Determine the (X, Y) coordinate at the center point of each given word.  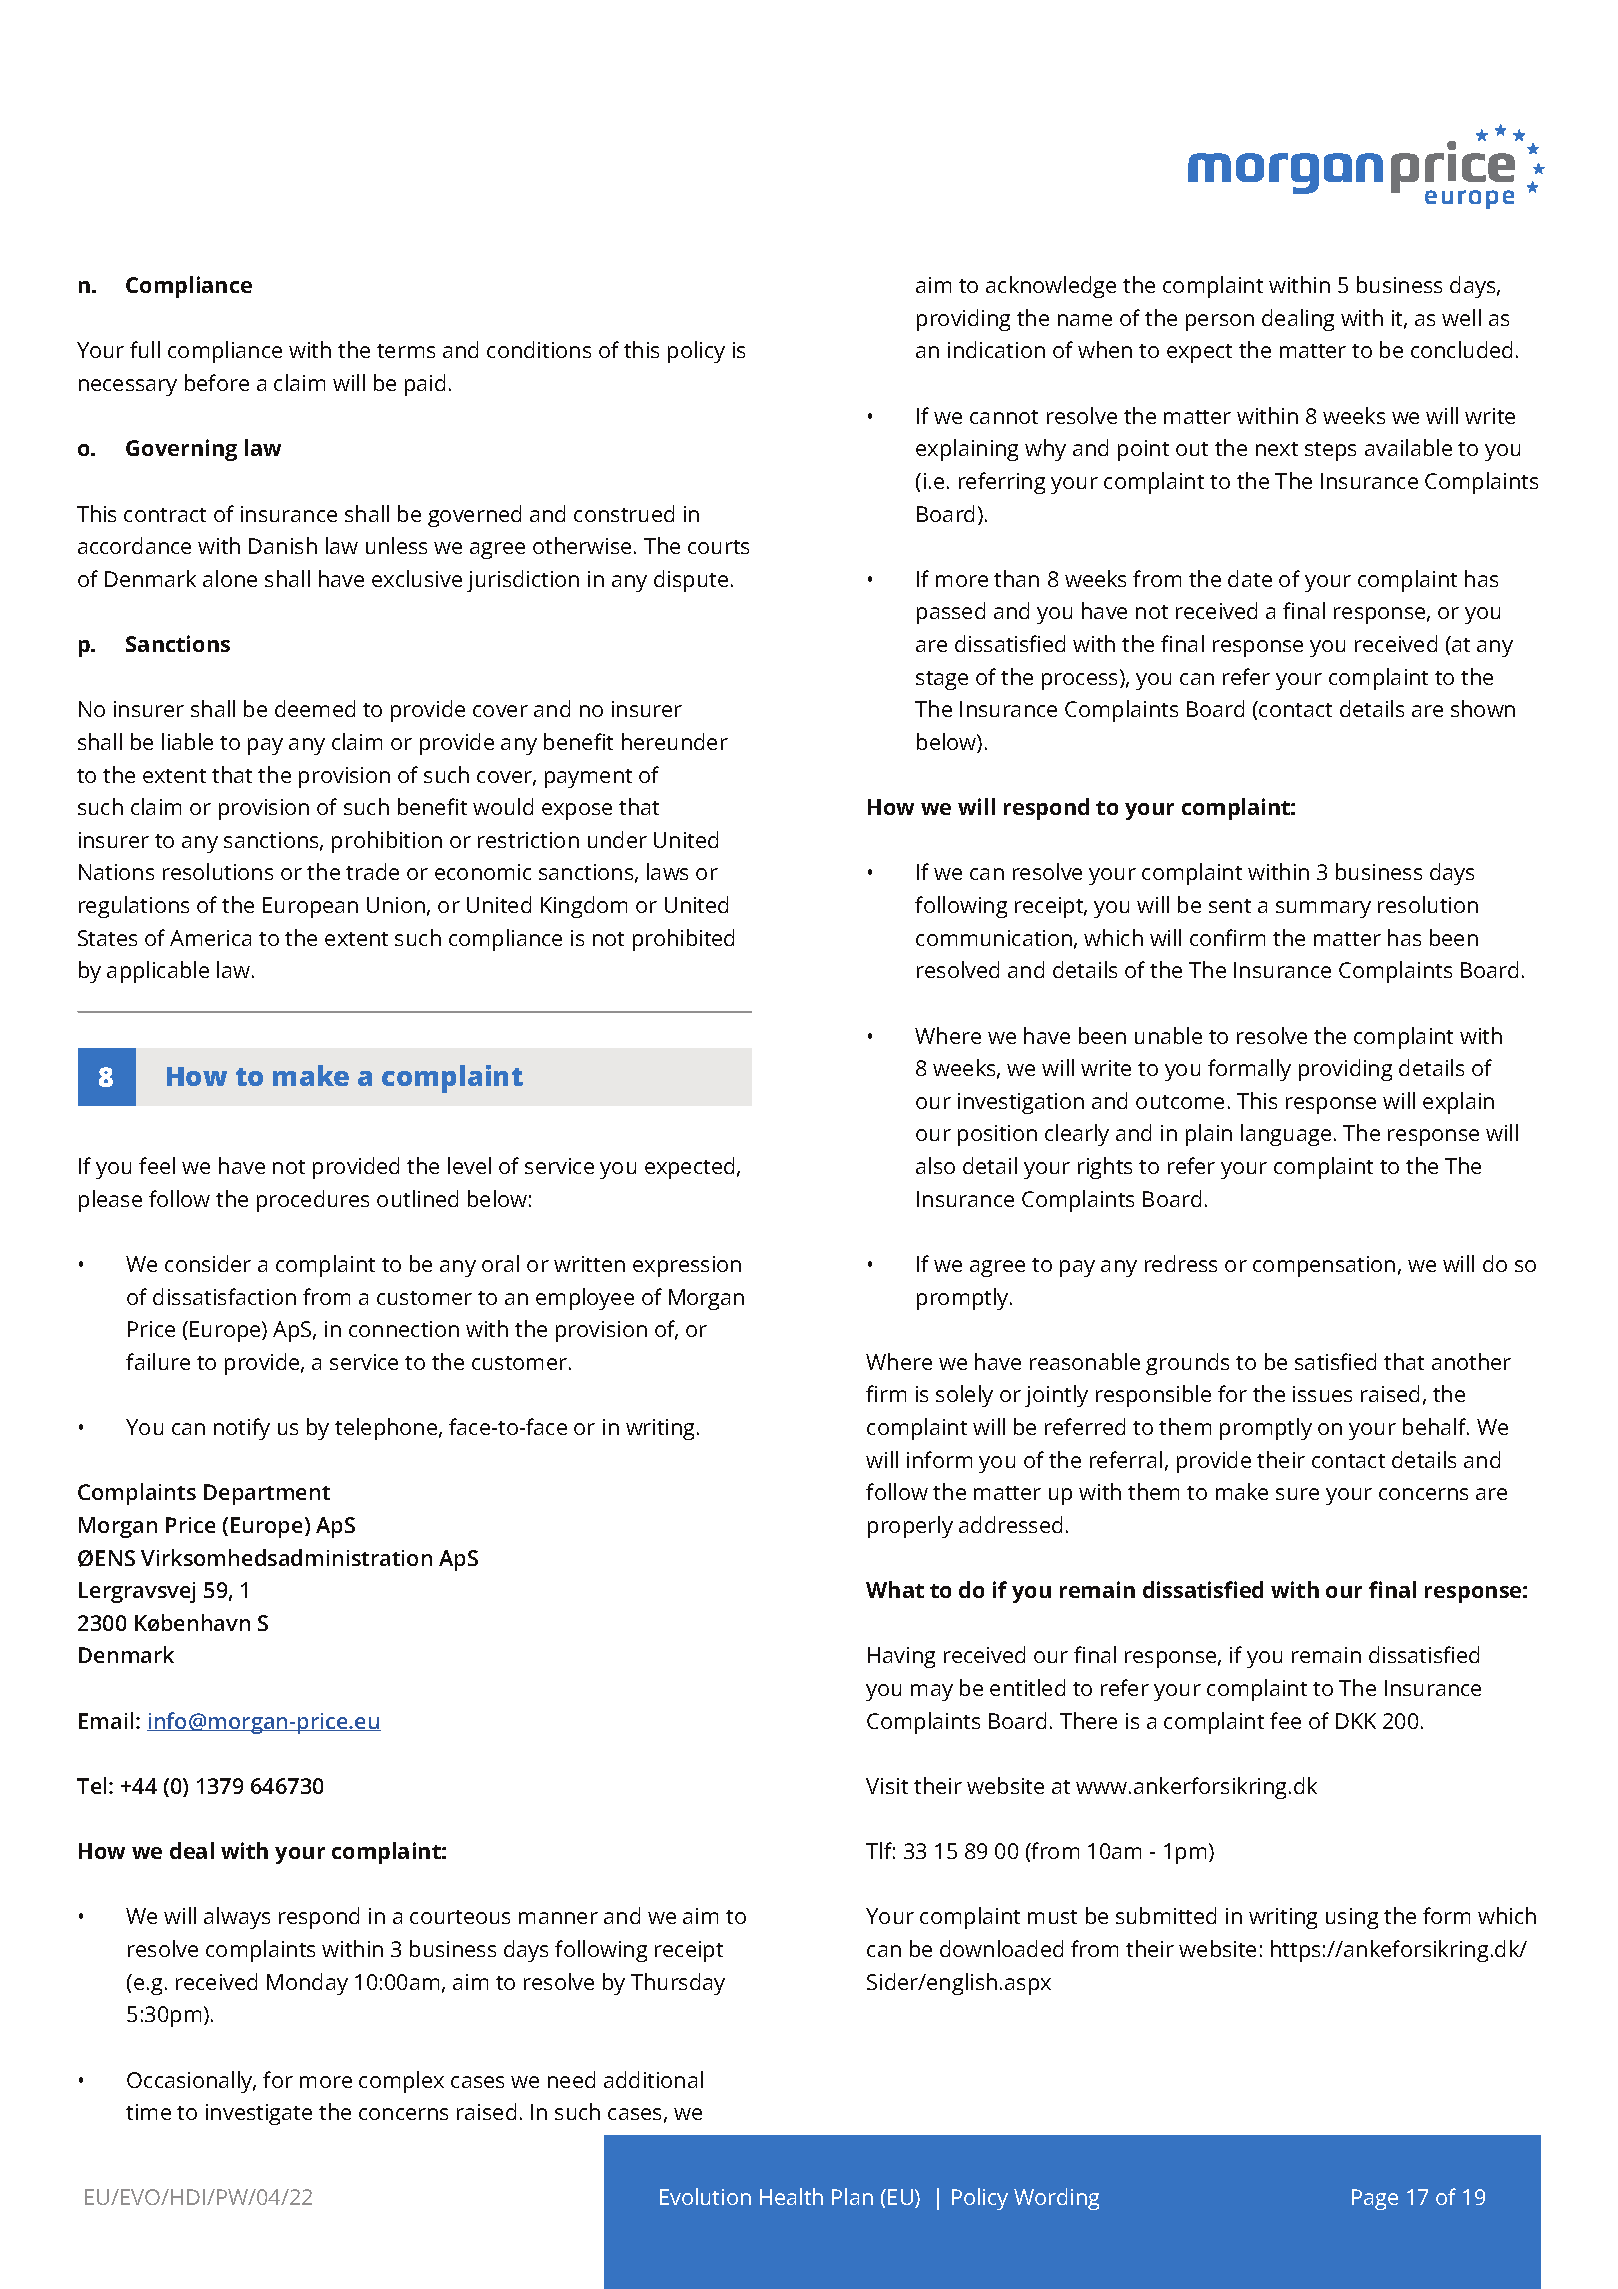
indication (996, 349)
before (217, 382)
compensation (1324, 1266)
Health (791, 2196)
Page (1375, 2199)
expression (687, 1266)
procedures (313, 1201)
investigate (259, 2114)
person (1220, 322)
